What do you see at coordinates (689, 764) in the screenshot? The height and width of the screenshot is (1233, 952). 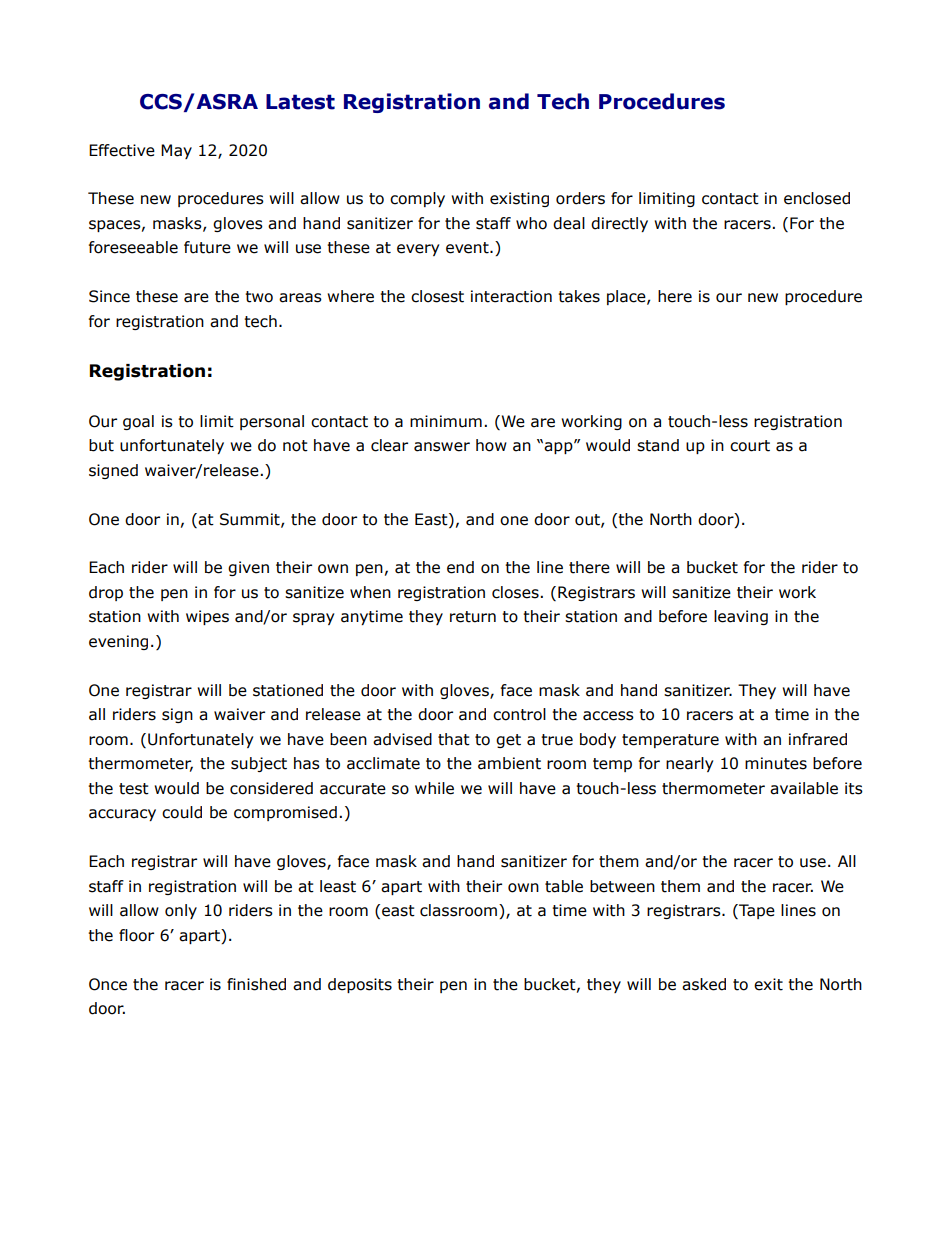 I see `nearly` at bounding box center [689, 764].
